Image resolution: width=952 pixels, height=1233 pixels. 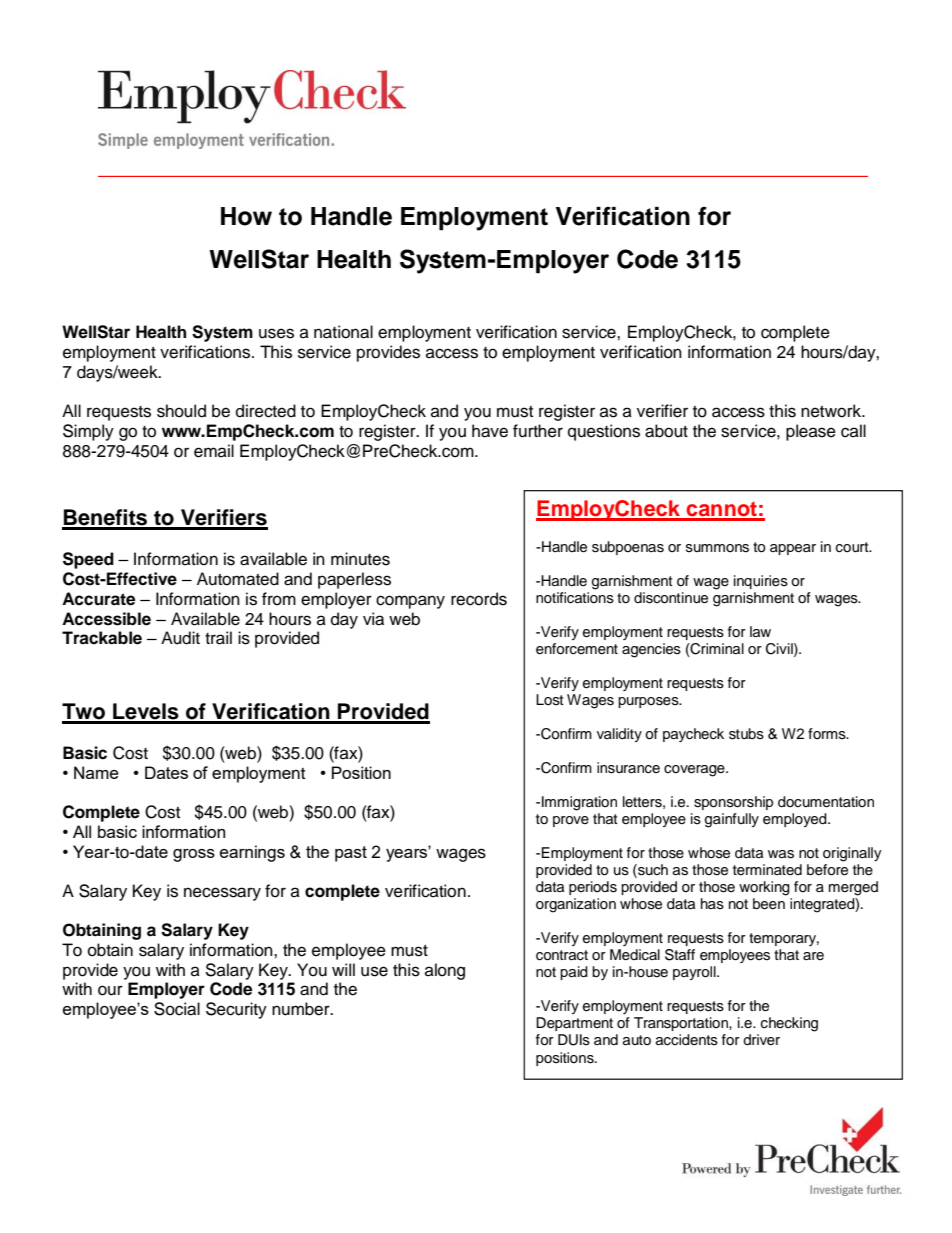 What do you see at coordinates (343, 332) in the screenshot?
I see `national` at bounding box center [343, 332].
